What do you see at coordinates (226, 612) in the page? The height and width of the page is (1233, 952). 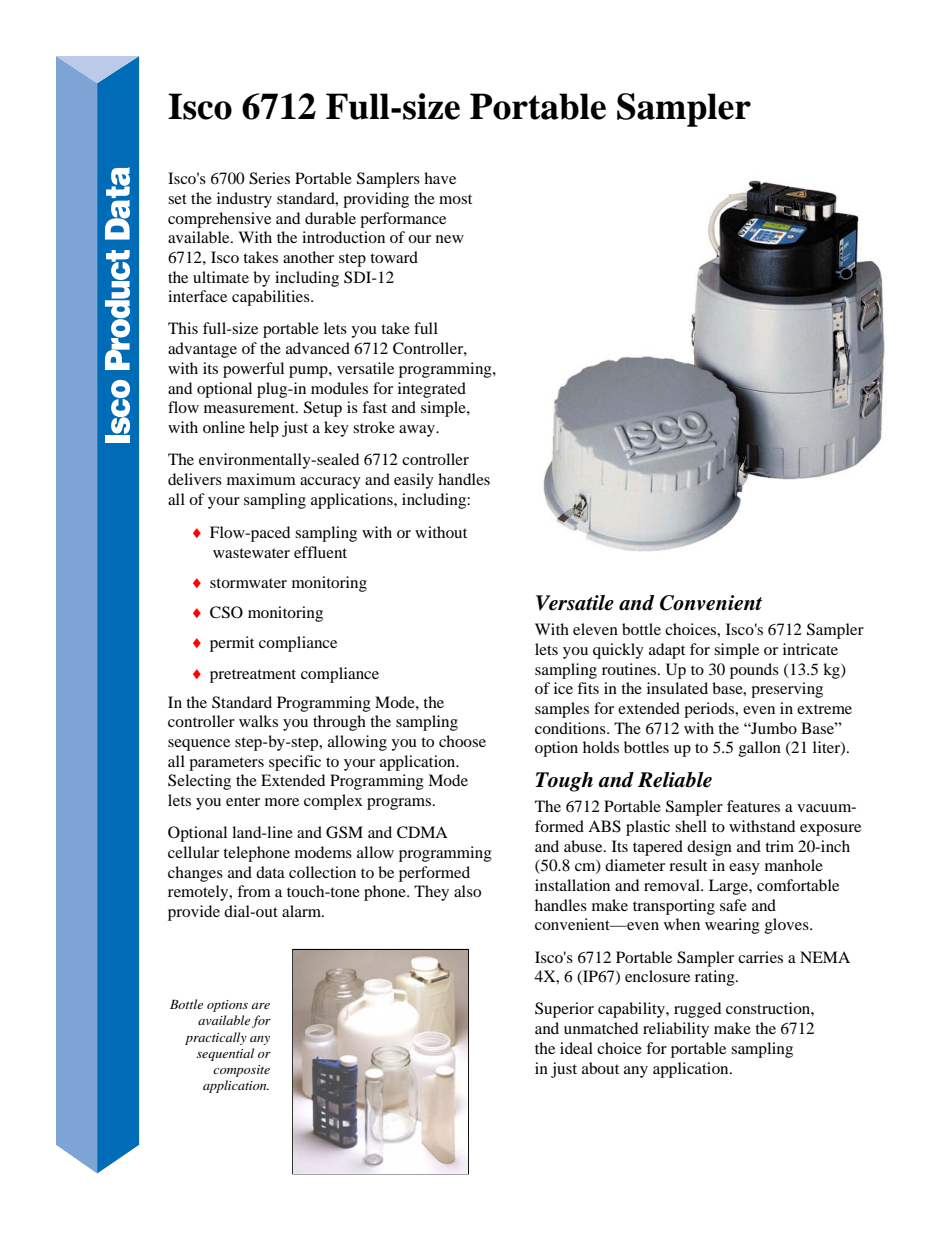 I see `CSO` at bounding box center [226, 612].
